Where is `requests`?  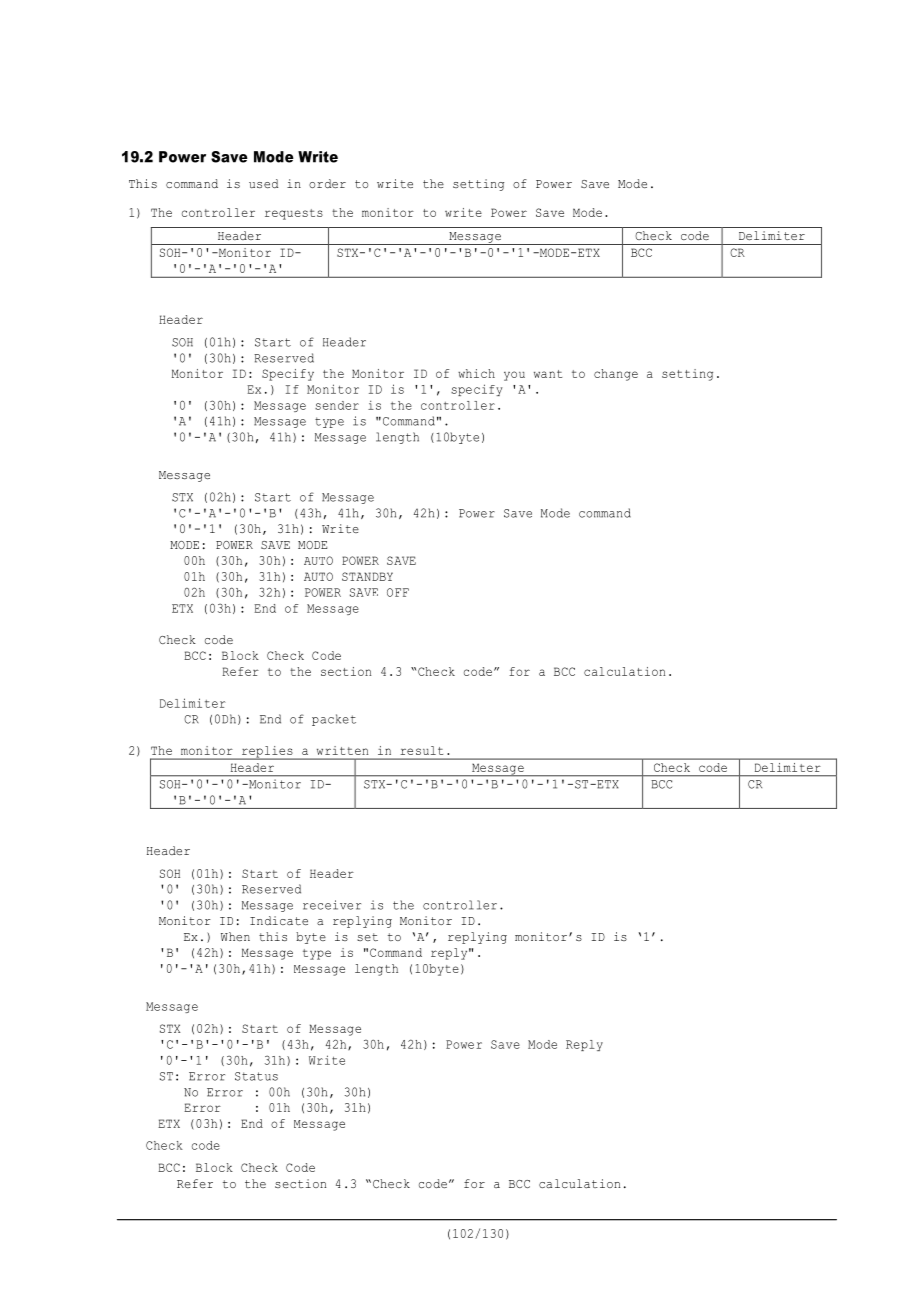
requests is located at coordinates (294, 214).
